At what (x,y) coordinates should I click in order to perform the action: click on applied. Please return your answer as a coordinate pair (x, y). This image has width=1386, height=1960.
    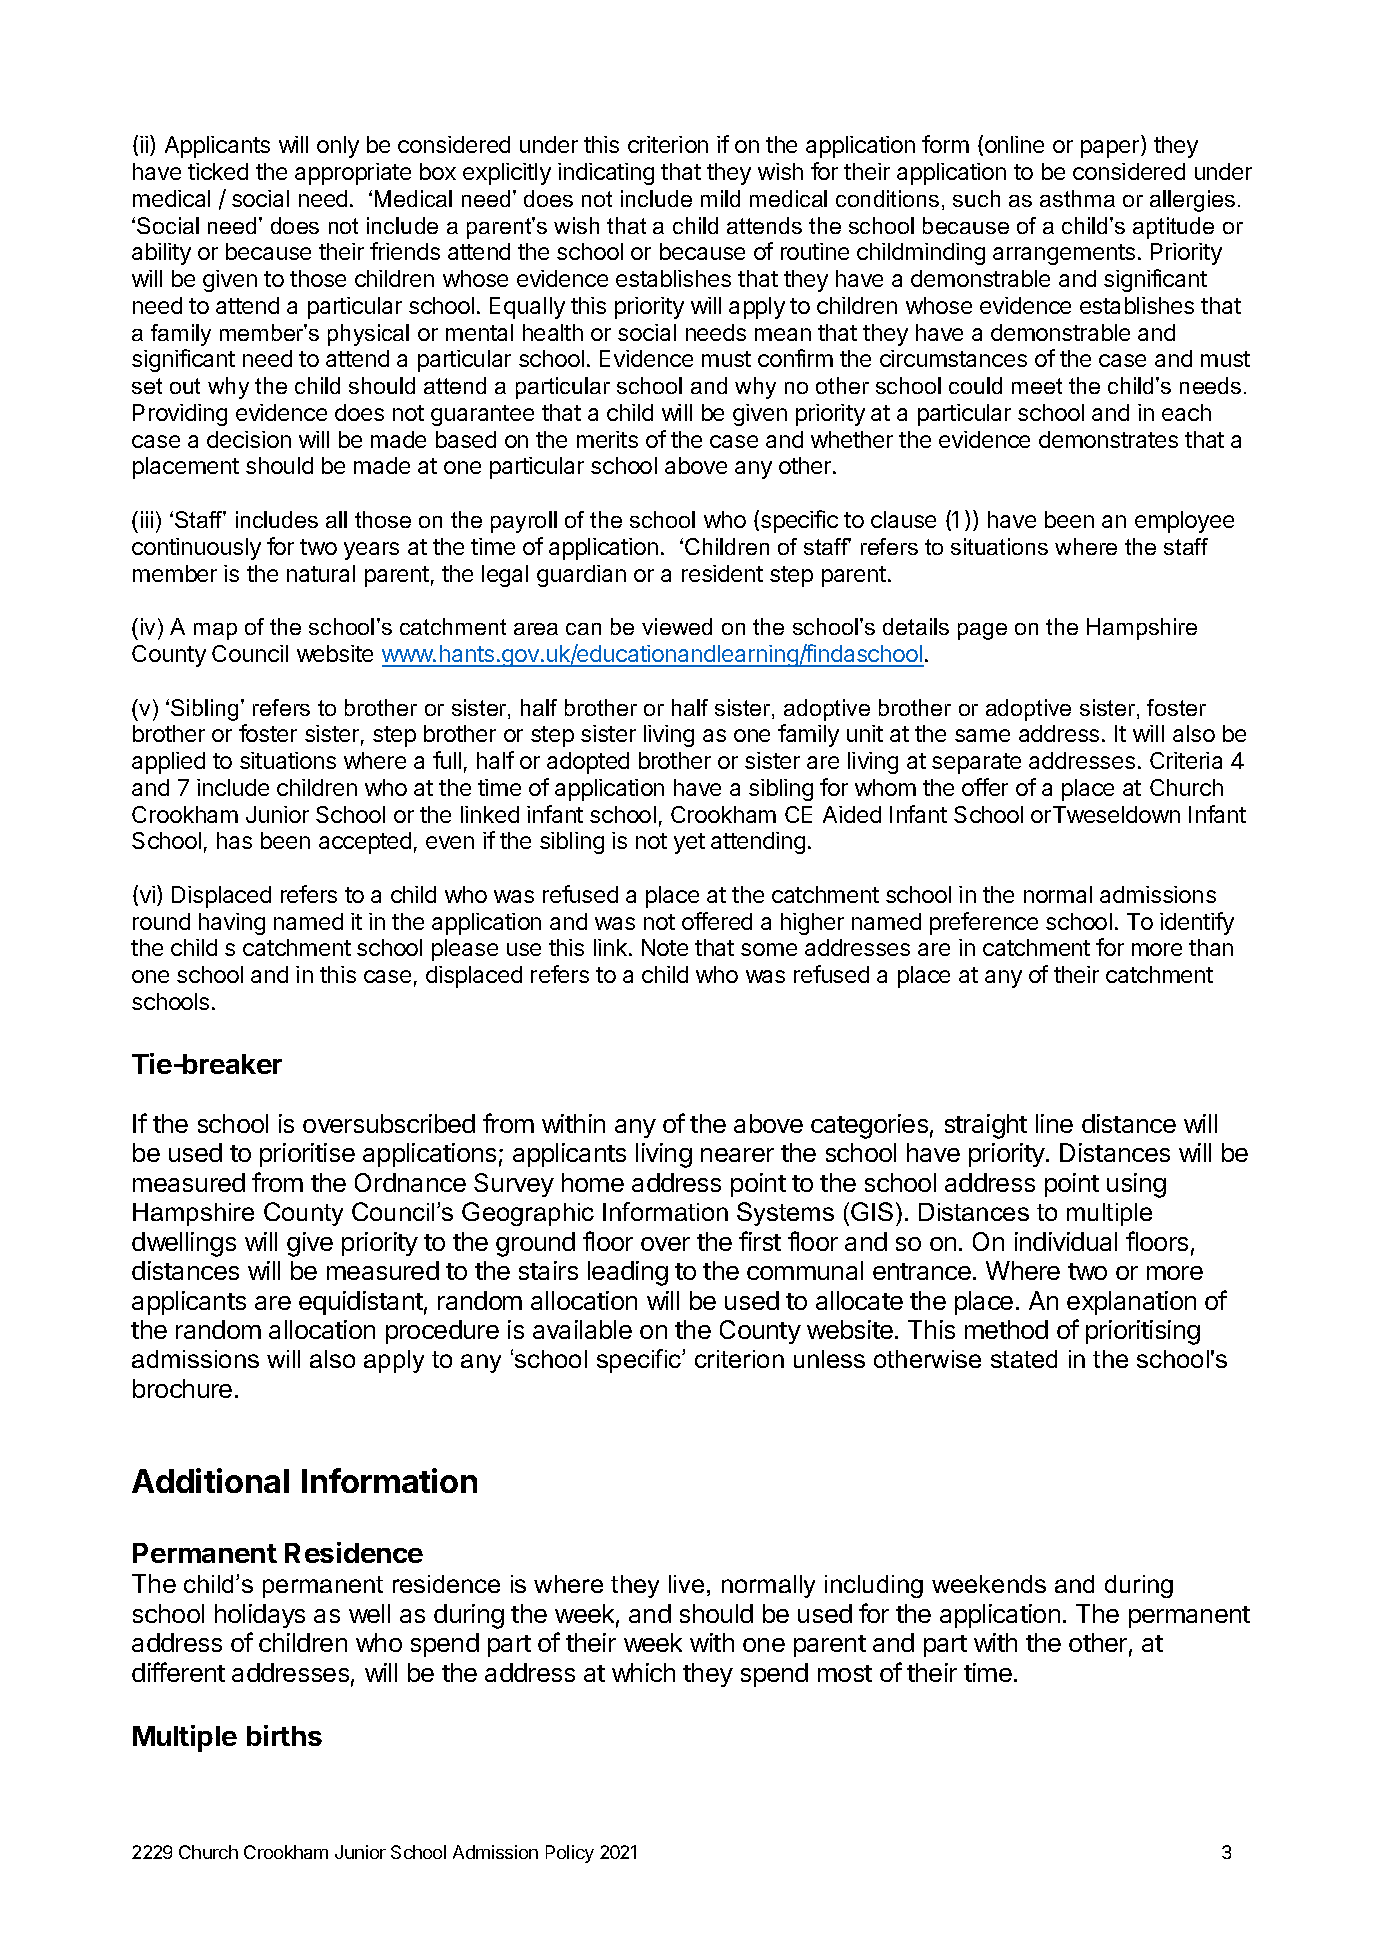
    Looking at the image, I should click on (168, 763).
